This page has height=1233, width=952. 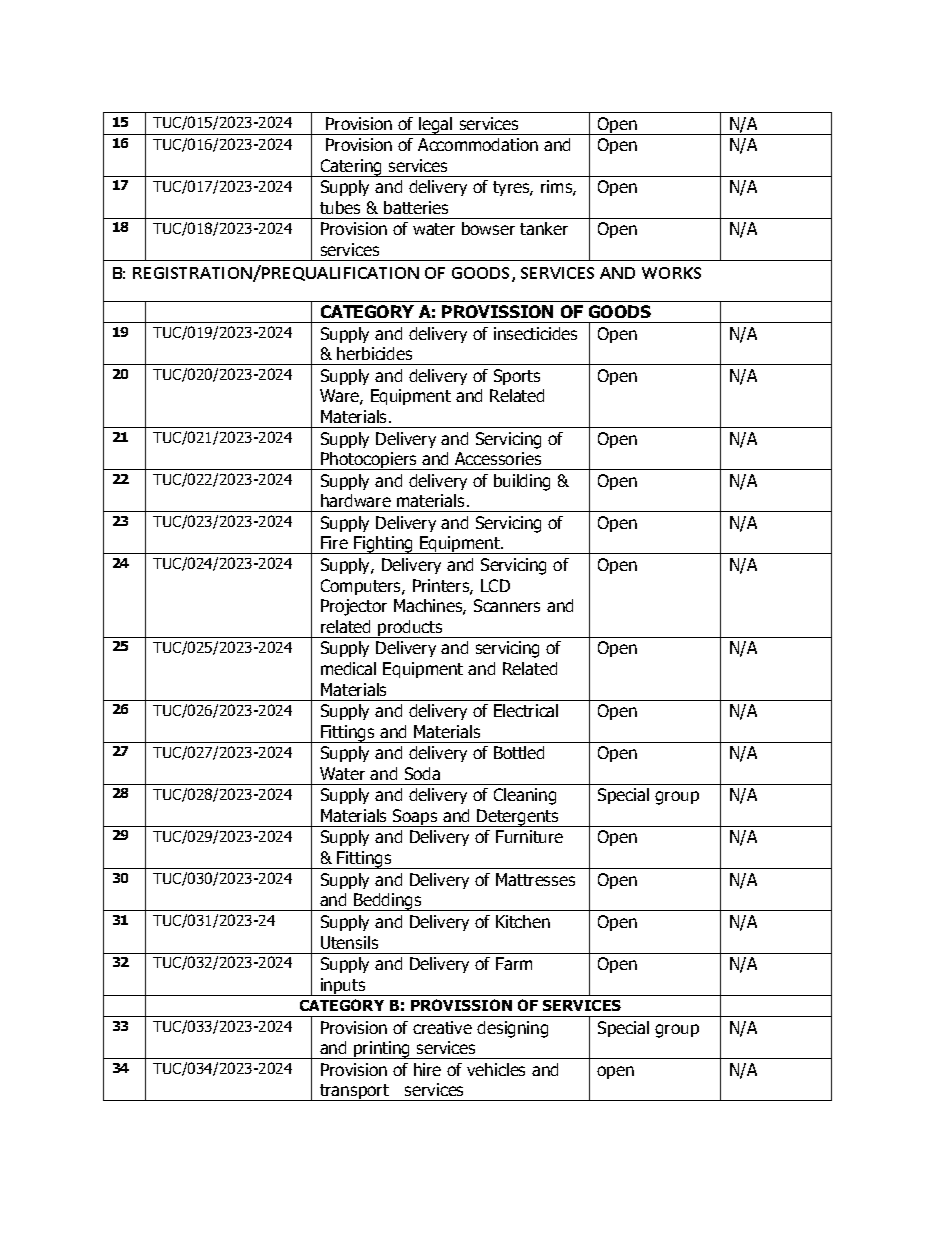 I want to click on insecticides, so click(x=535, y=333).
